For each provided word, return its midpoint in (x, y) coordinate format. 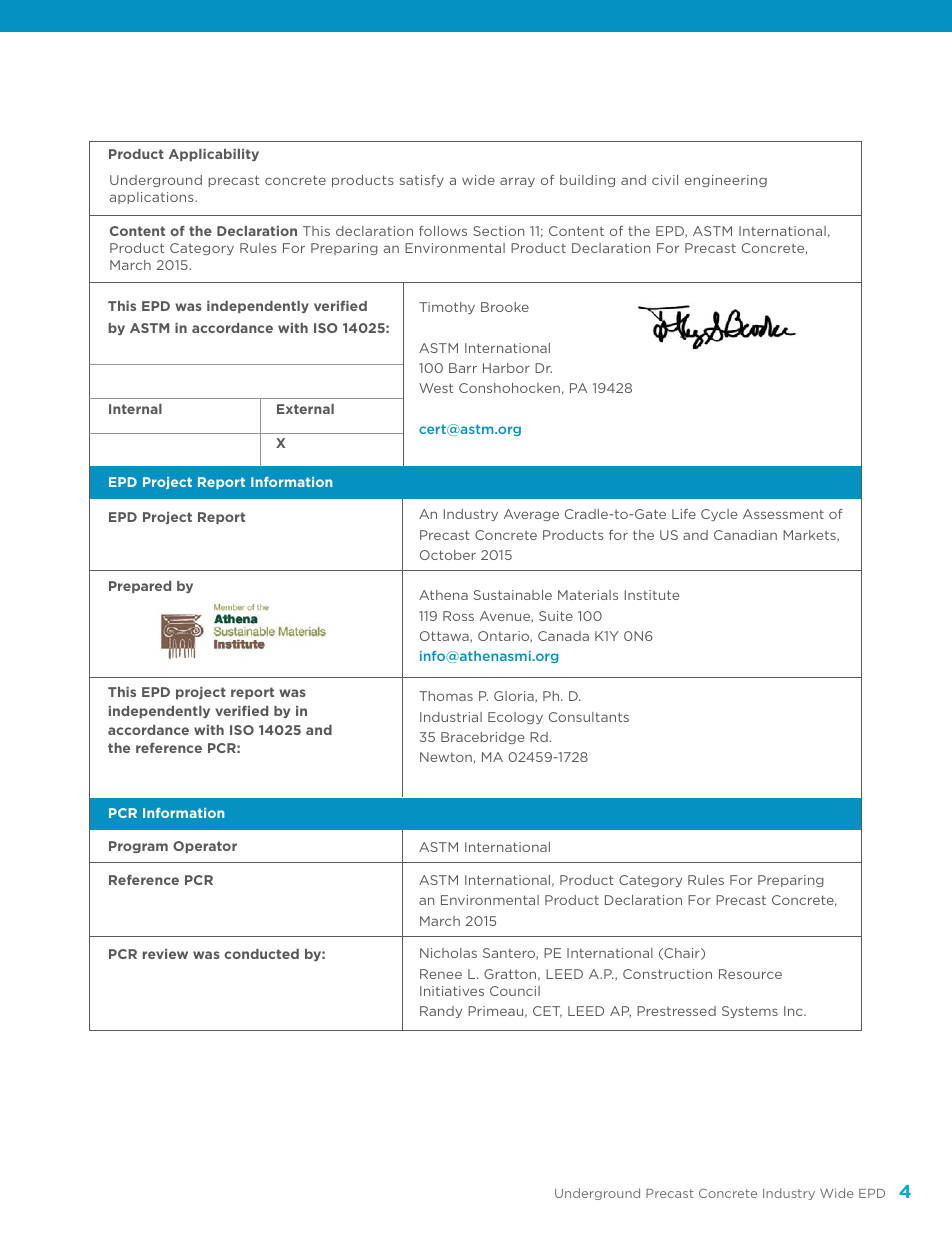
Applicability (214, 155)
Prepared (140, 587)
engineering (726, 181)
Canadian (745, 535)
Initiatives (452, 991)
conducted (261, 954)
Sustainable (513, 595)
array (517, 182)
